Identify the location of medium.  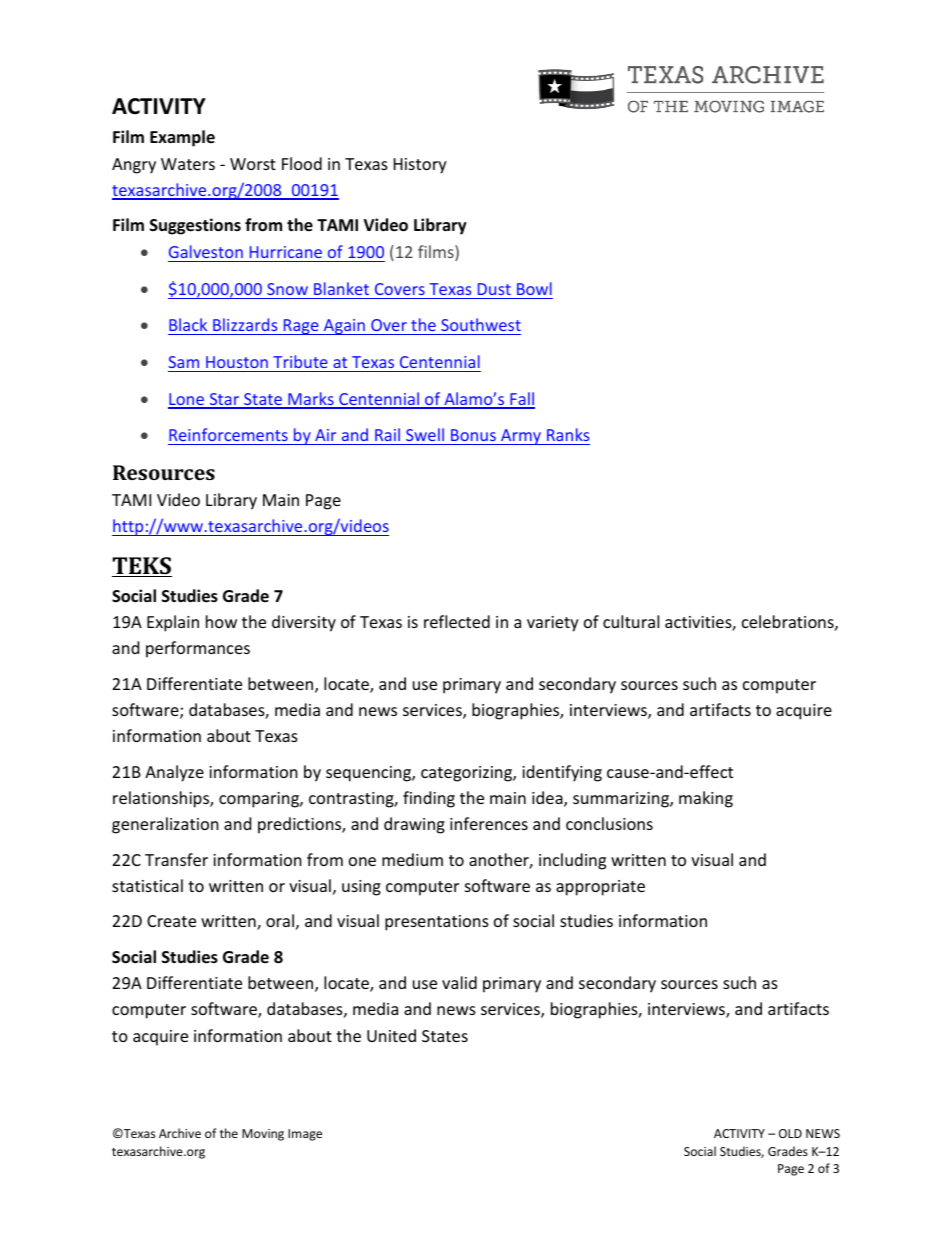
(412, 859).
